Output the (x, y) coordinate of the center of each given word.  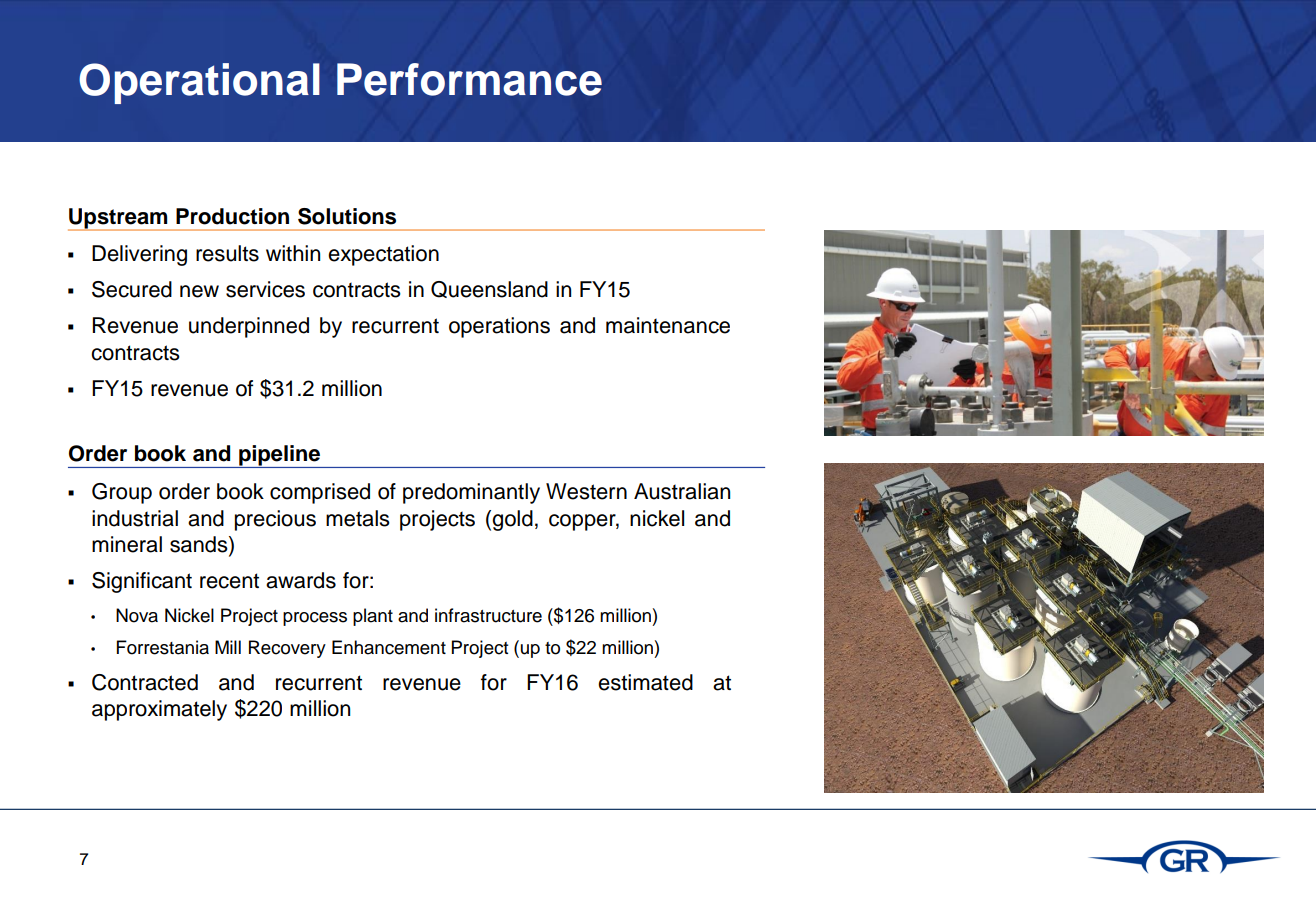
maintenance (668, 325)
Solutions (347, 216)
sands (200, 545)
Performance (469, 79)
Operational (199, 83)
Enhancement (389, 647)
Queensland (489, 289)
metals (358, 518)
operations (499, 327)
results (227, 253)
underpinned (249, 327)
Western (586, 491)
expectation (383, 255)
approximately (159, 710)
